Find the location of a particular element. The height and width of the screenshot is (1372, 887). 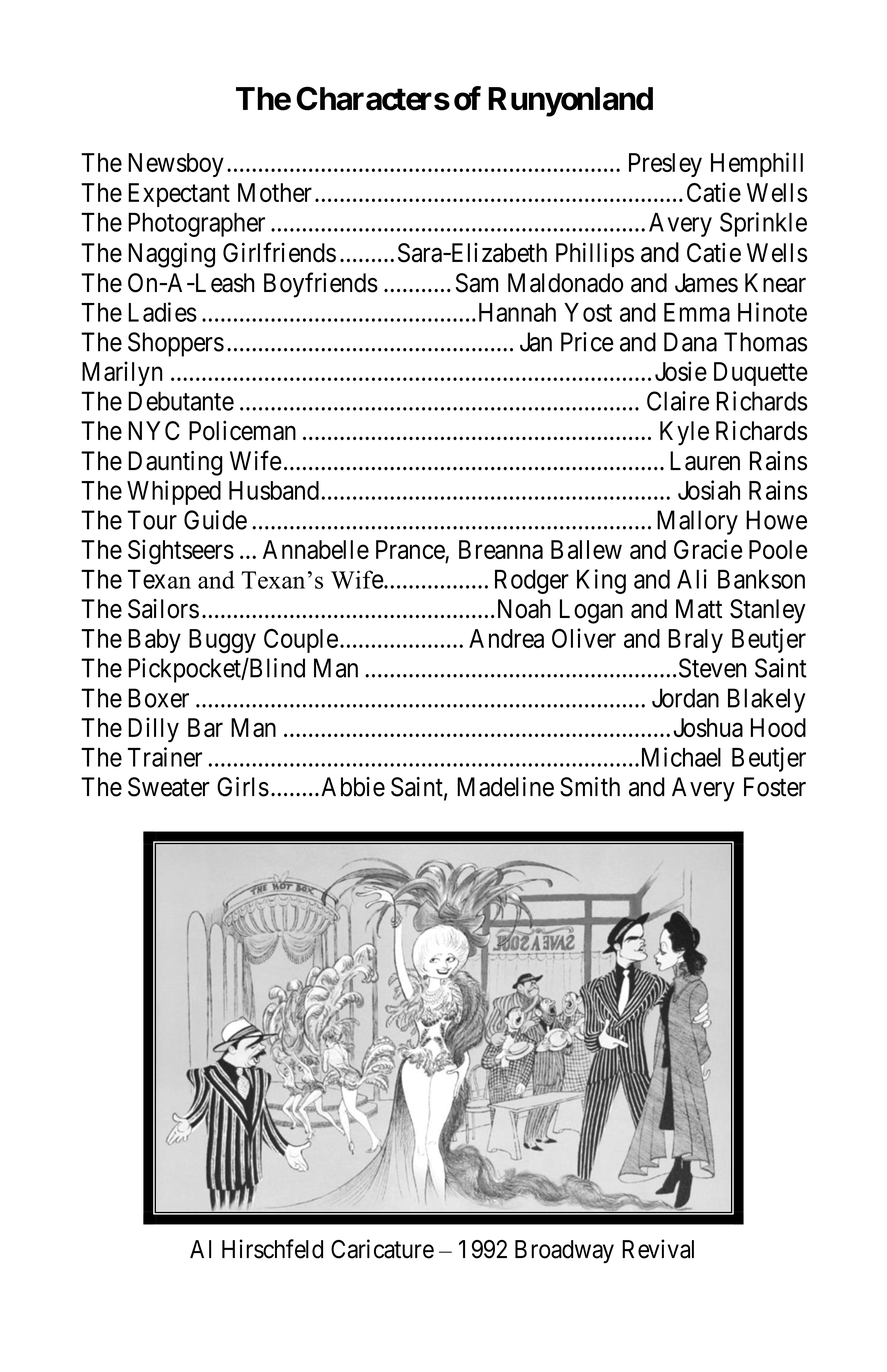

Debutante is located at coordinates (181, 401).
